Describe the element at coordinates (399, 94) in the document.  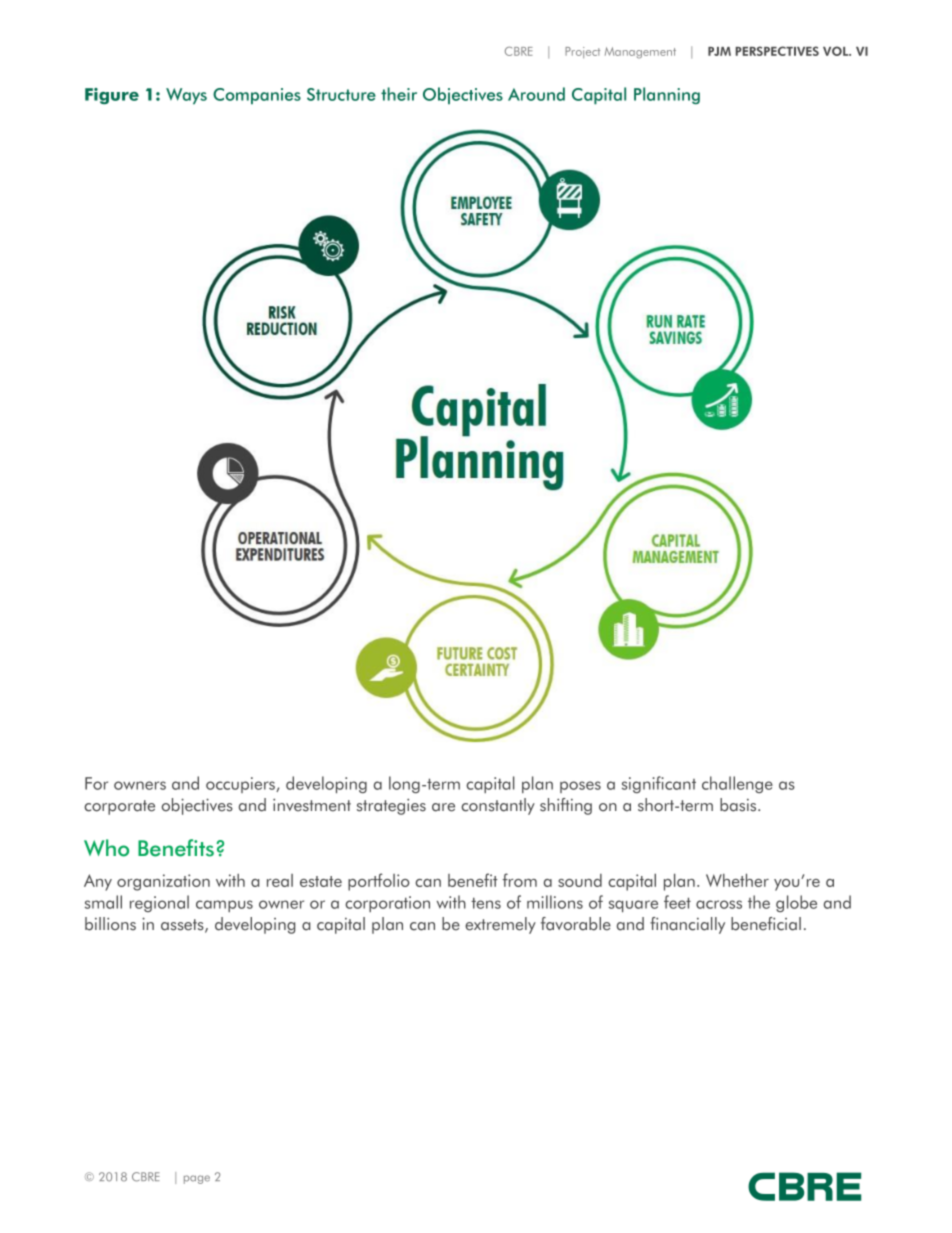
I see `their` at that location.
